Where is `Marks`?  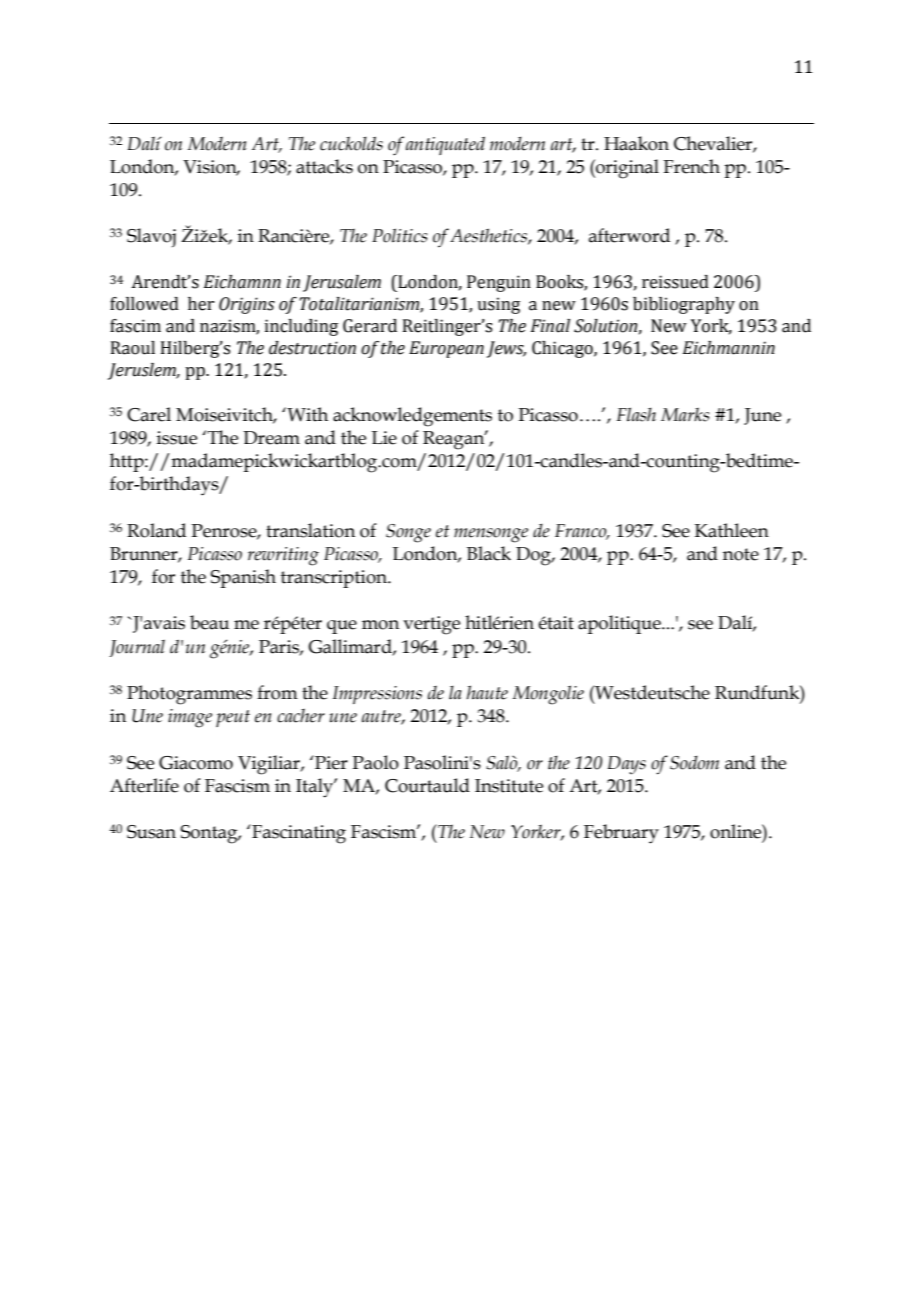 Marks is located at coordinates (685, 414).
